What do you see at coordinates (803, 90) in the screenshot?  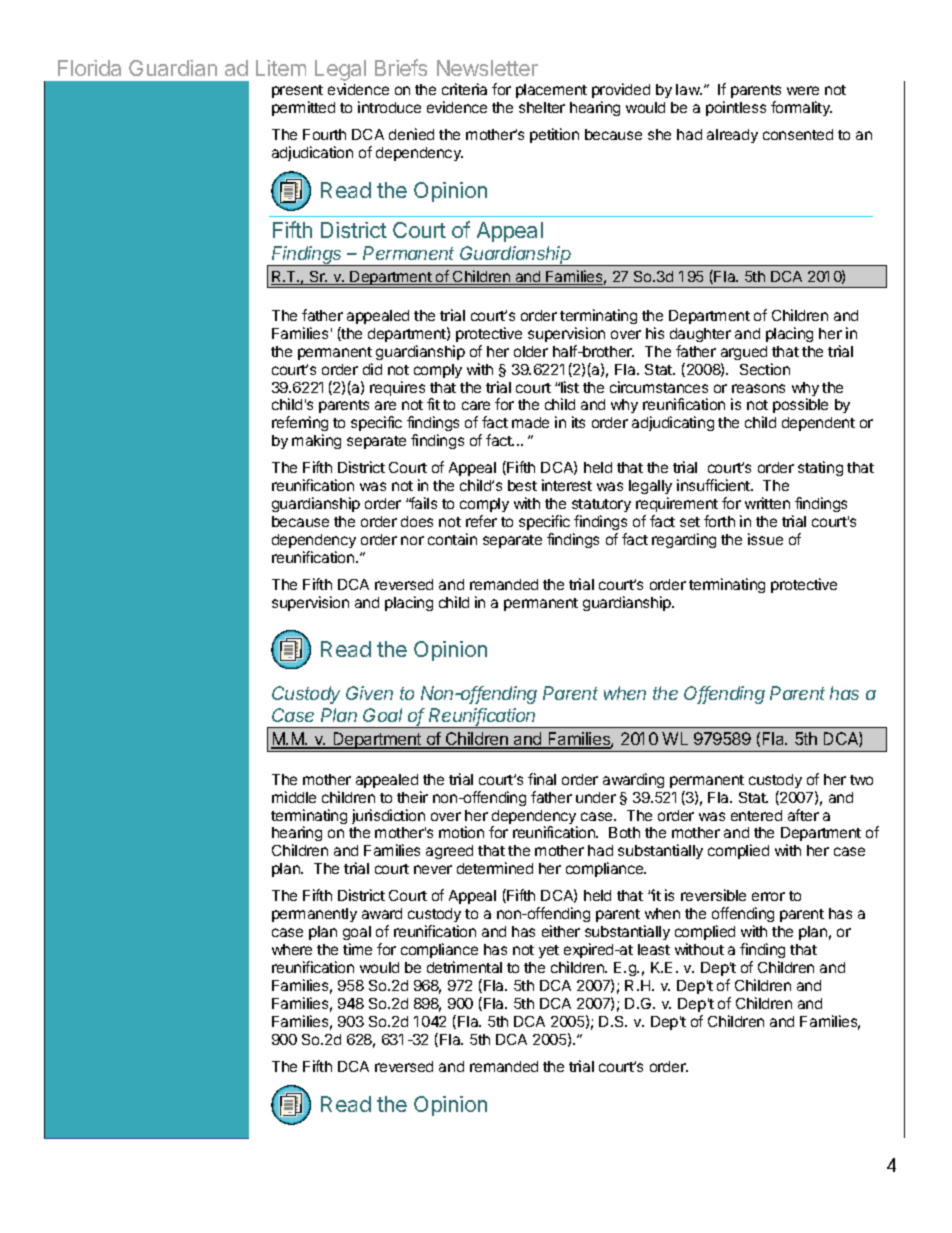 I see `were` at bounding box center [803, 90].
